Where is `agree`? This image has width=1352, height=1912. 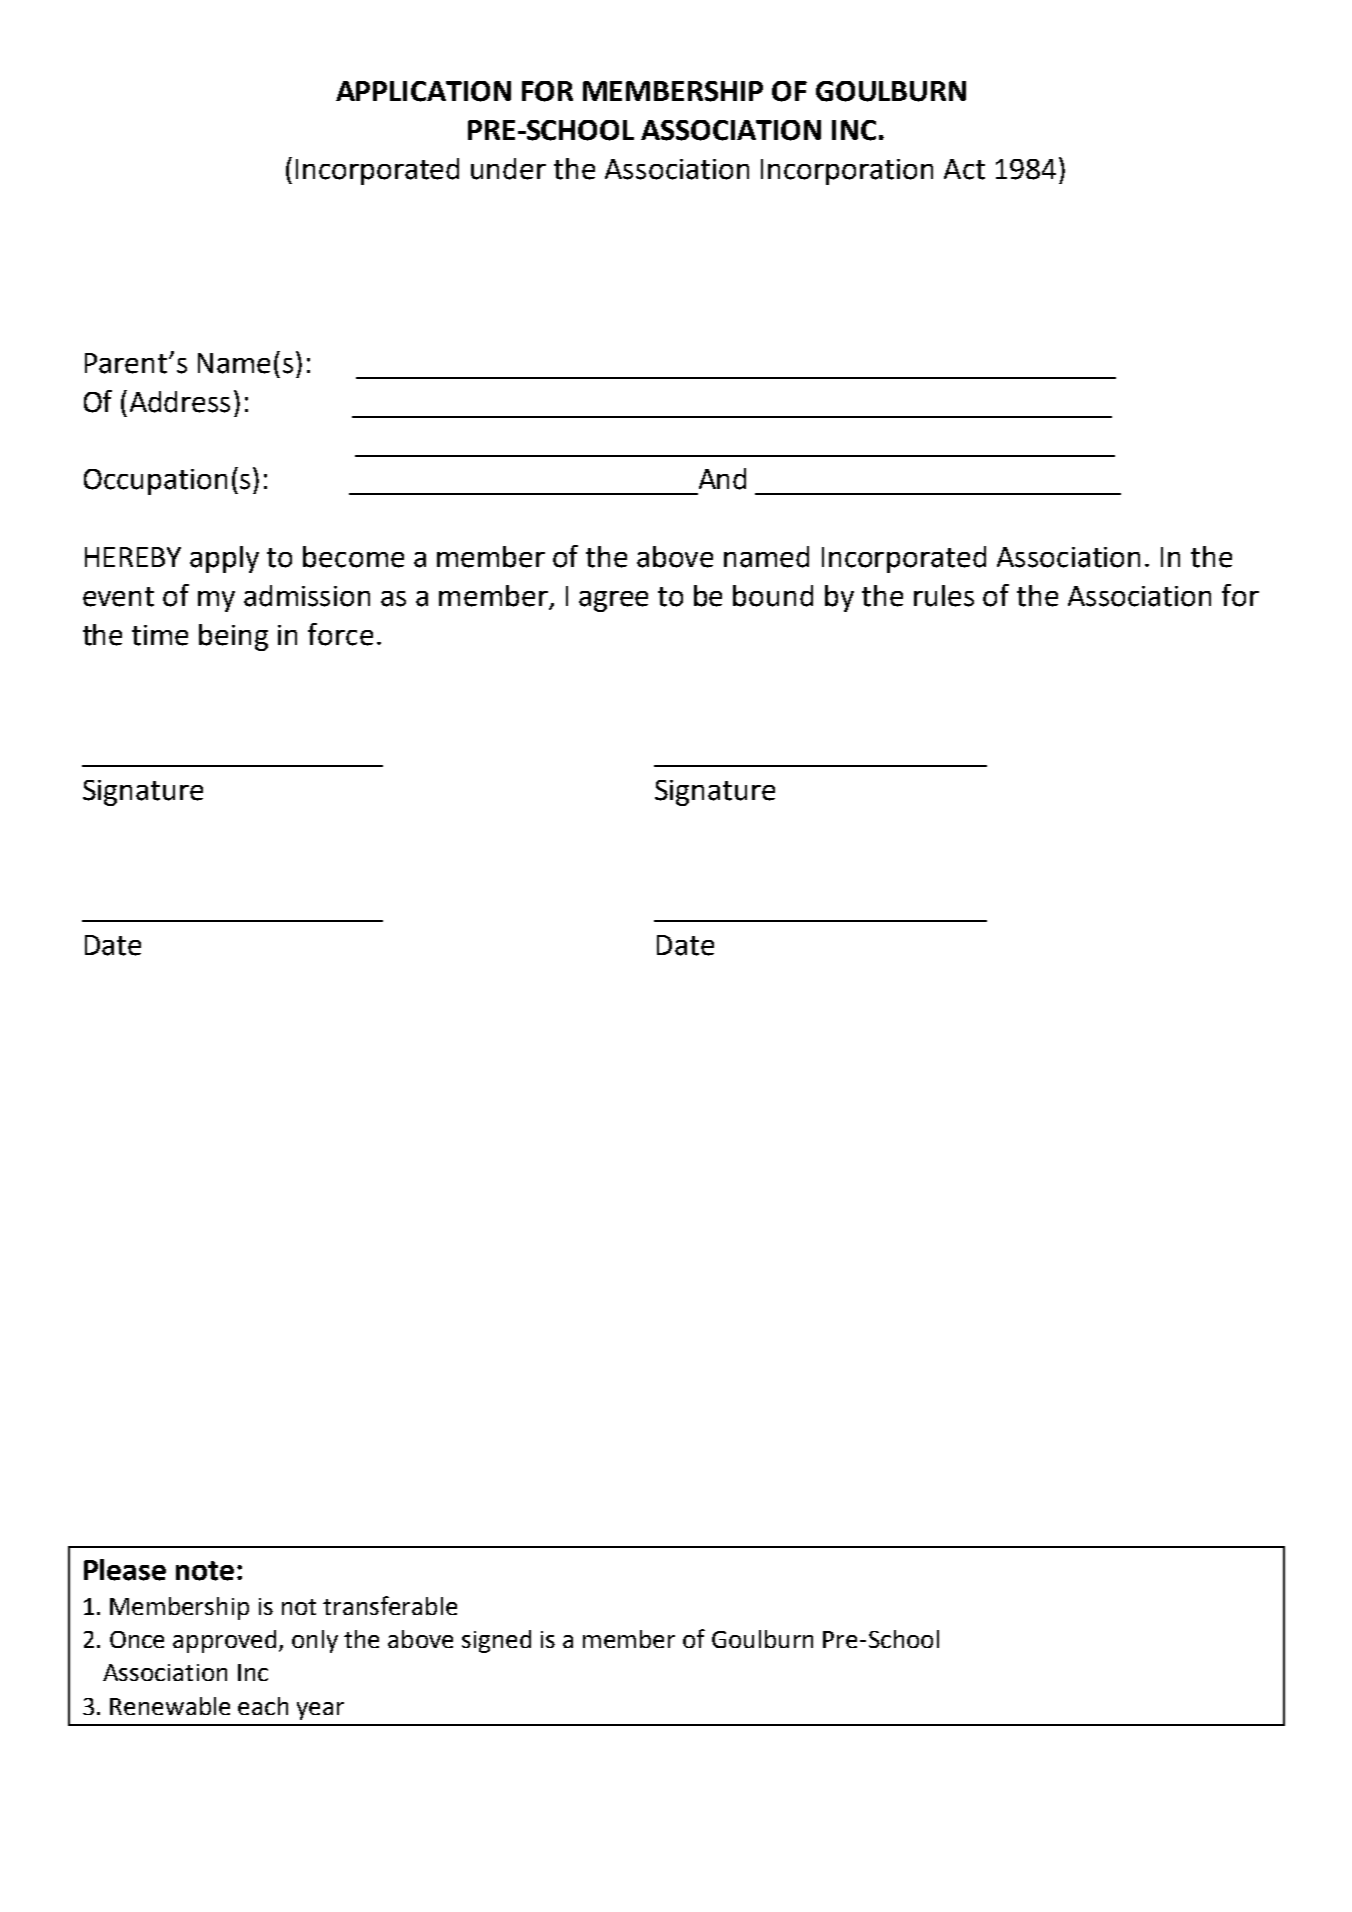
agree is located at coordinates (613, 601).
